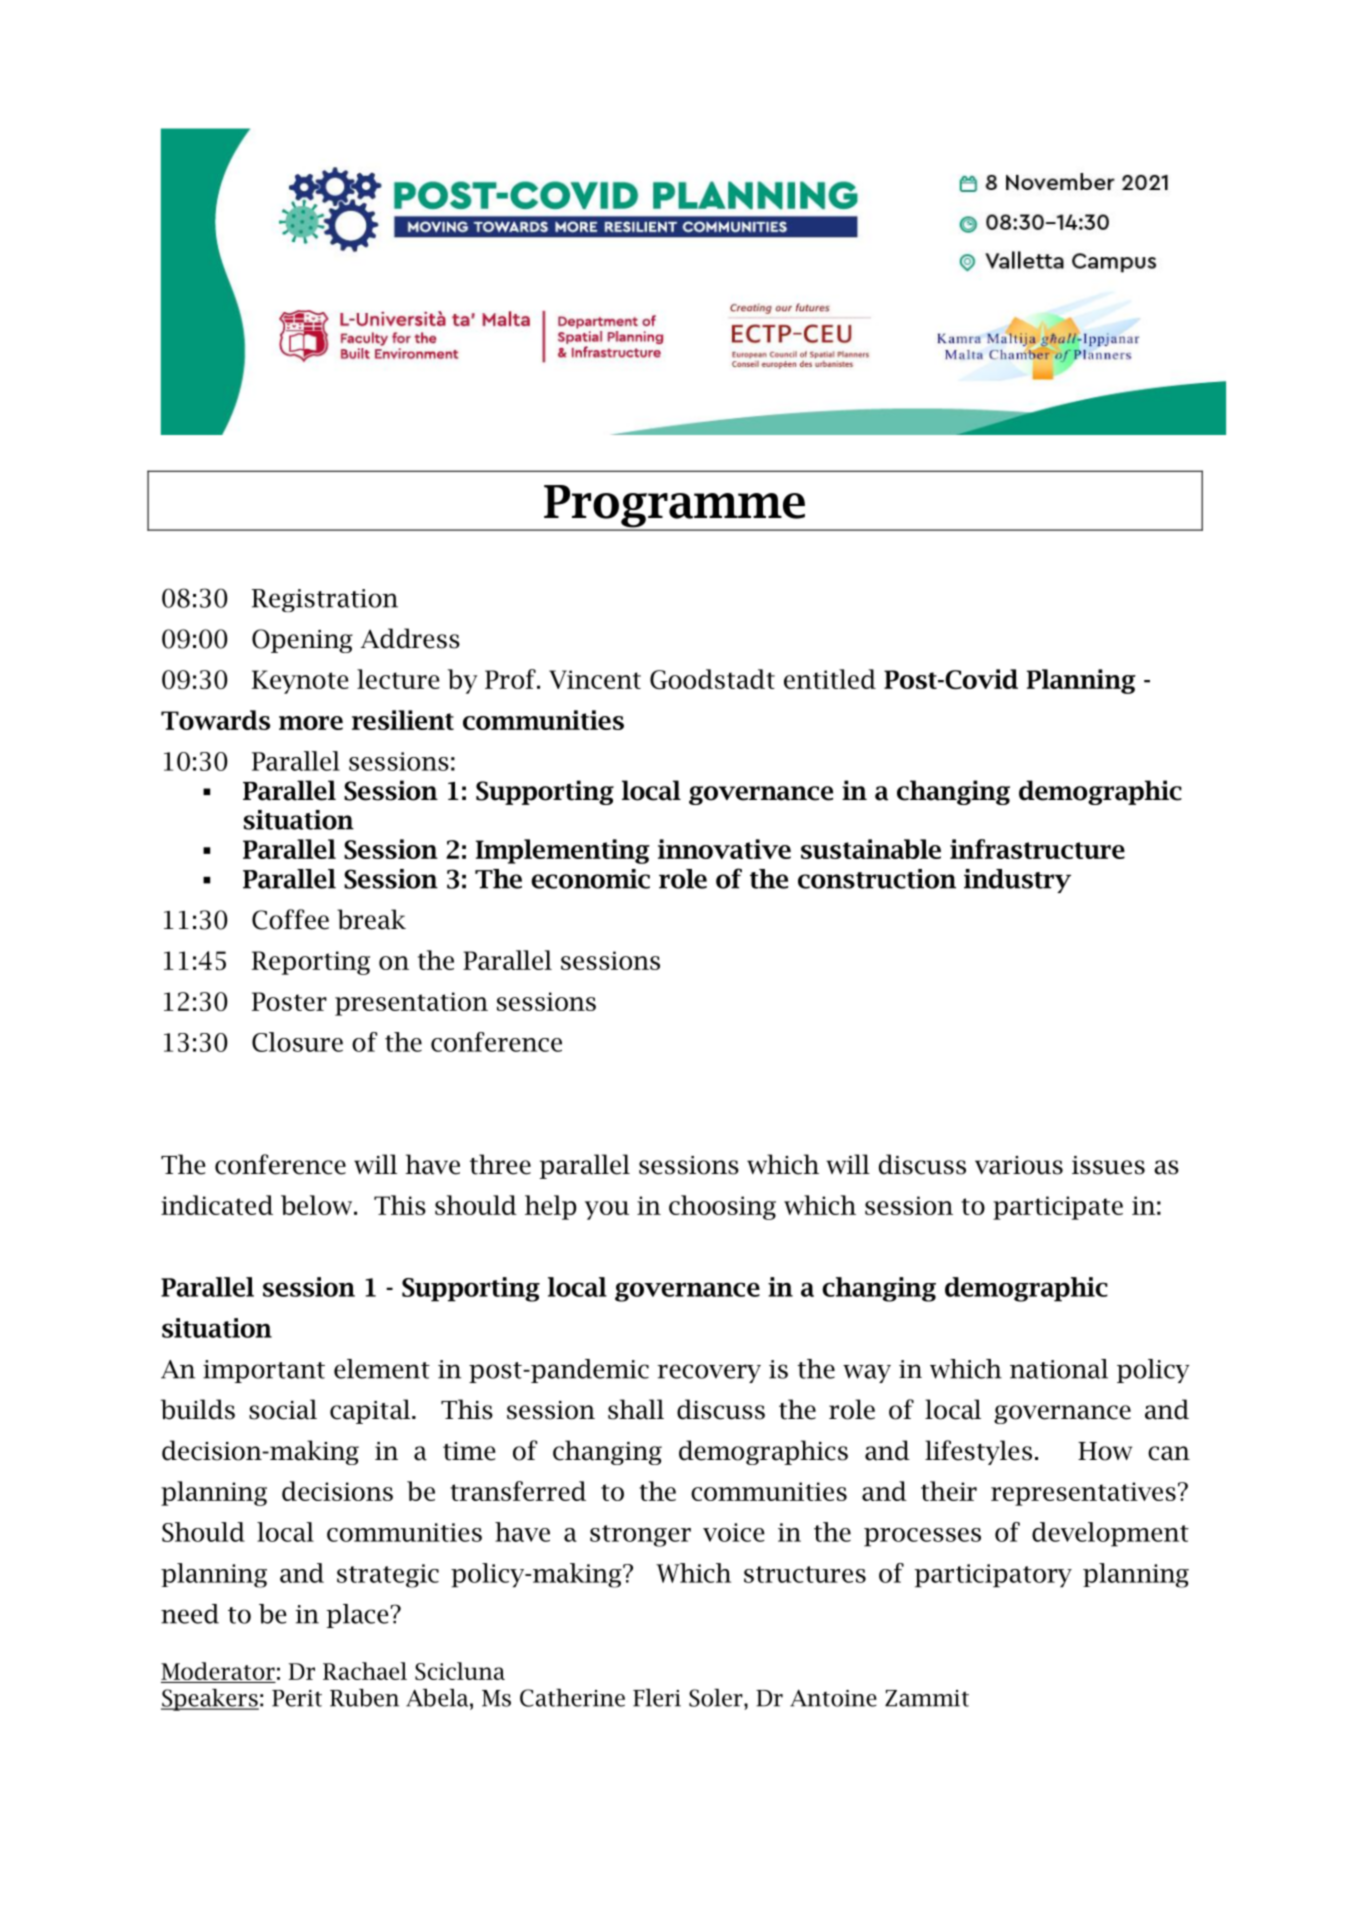 This document has width=1350, height=1910. What do you see at coordinates (709, 1373) in the document?
I see `recovery` at bounding box center [709, 1373].
